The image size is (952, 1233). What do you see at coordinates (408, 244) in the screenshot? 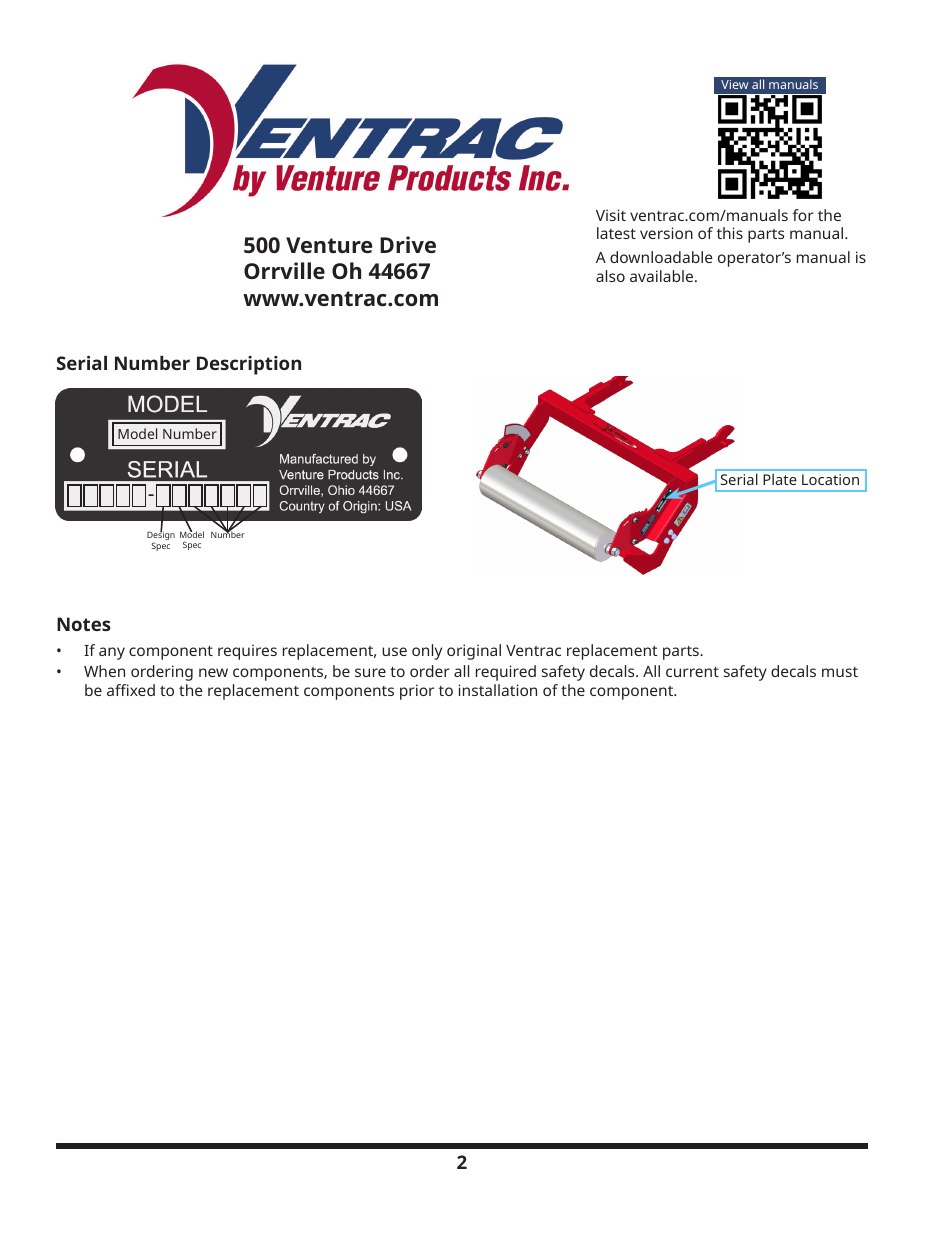
I see `Drive` at bounding box center [408, 244].
